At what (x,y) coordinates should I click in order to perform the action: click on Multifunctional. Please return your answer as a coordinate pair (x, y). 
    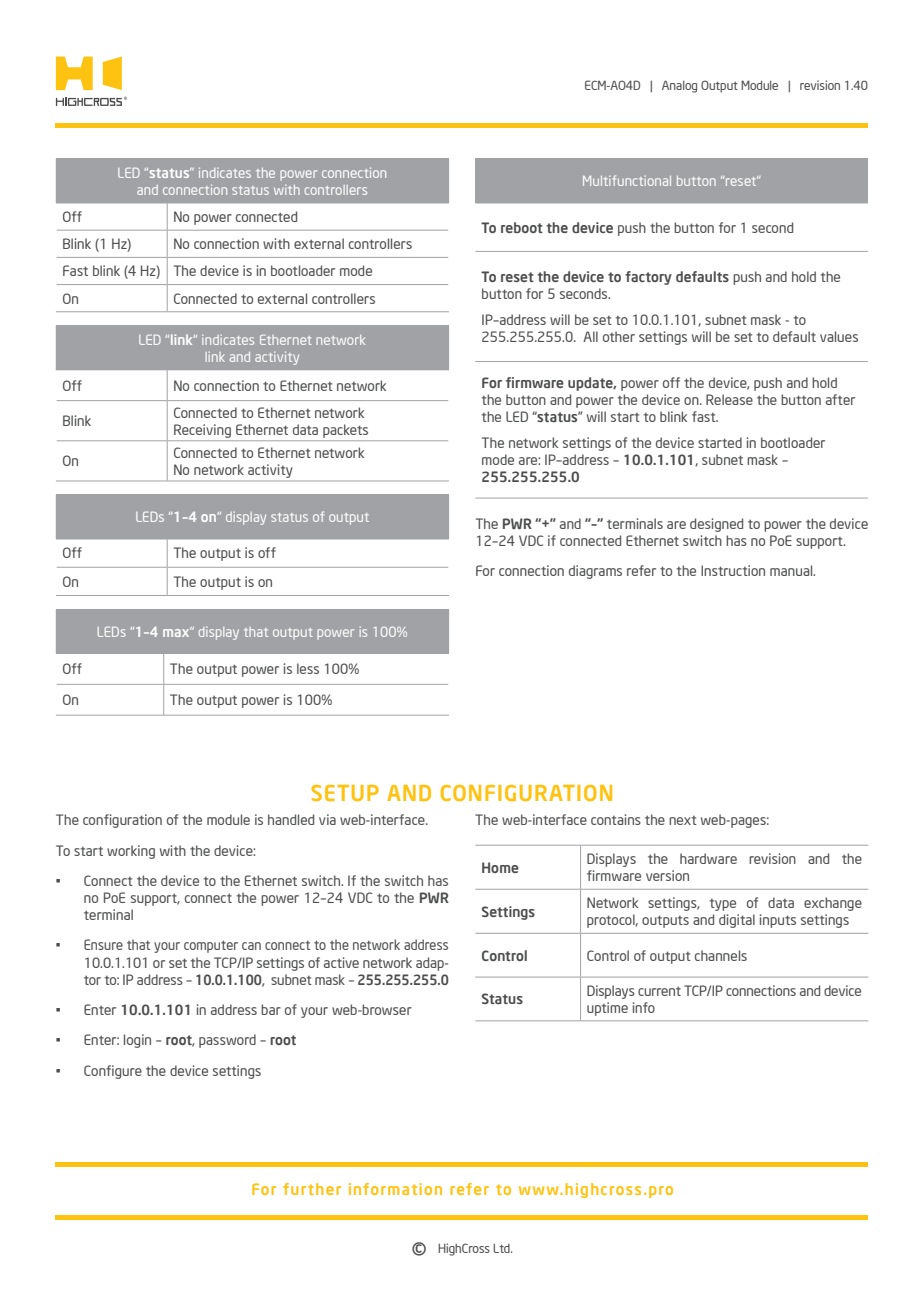
    Looking at the image, I should click on (627, 180).
